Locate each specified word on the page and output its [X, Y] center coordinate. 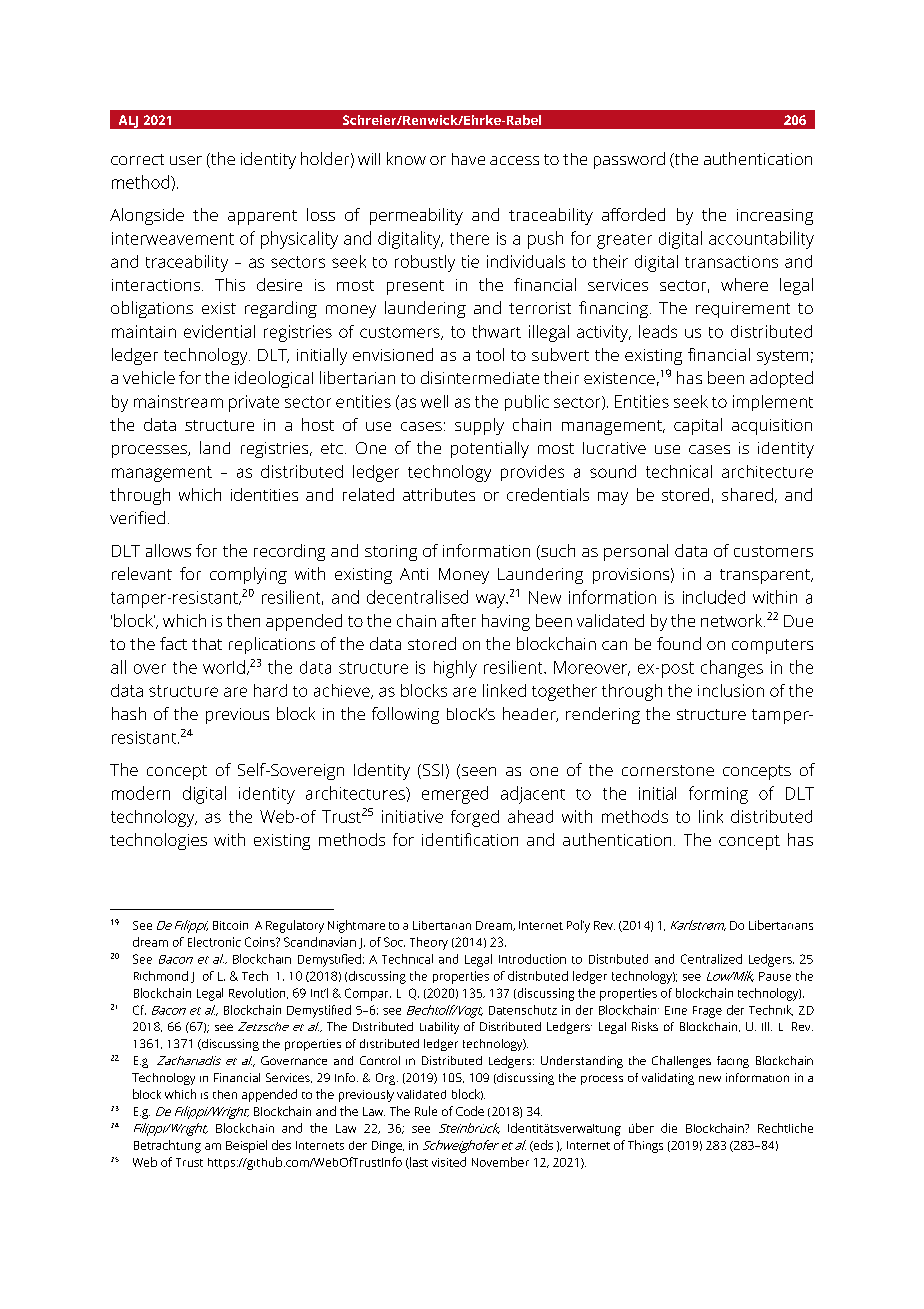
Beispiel [246, 1146]
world [224, 667]
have [468, 159]
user [186, 160]
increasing [775, 217]
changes [732, 669]
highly [455, 669]
